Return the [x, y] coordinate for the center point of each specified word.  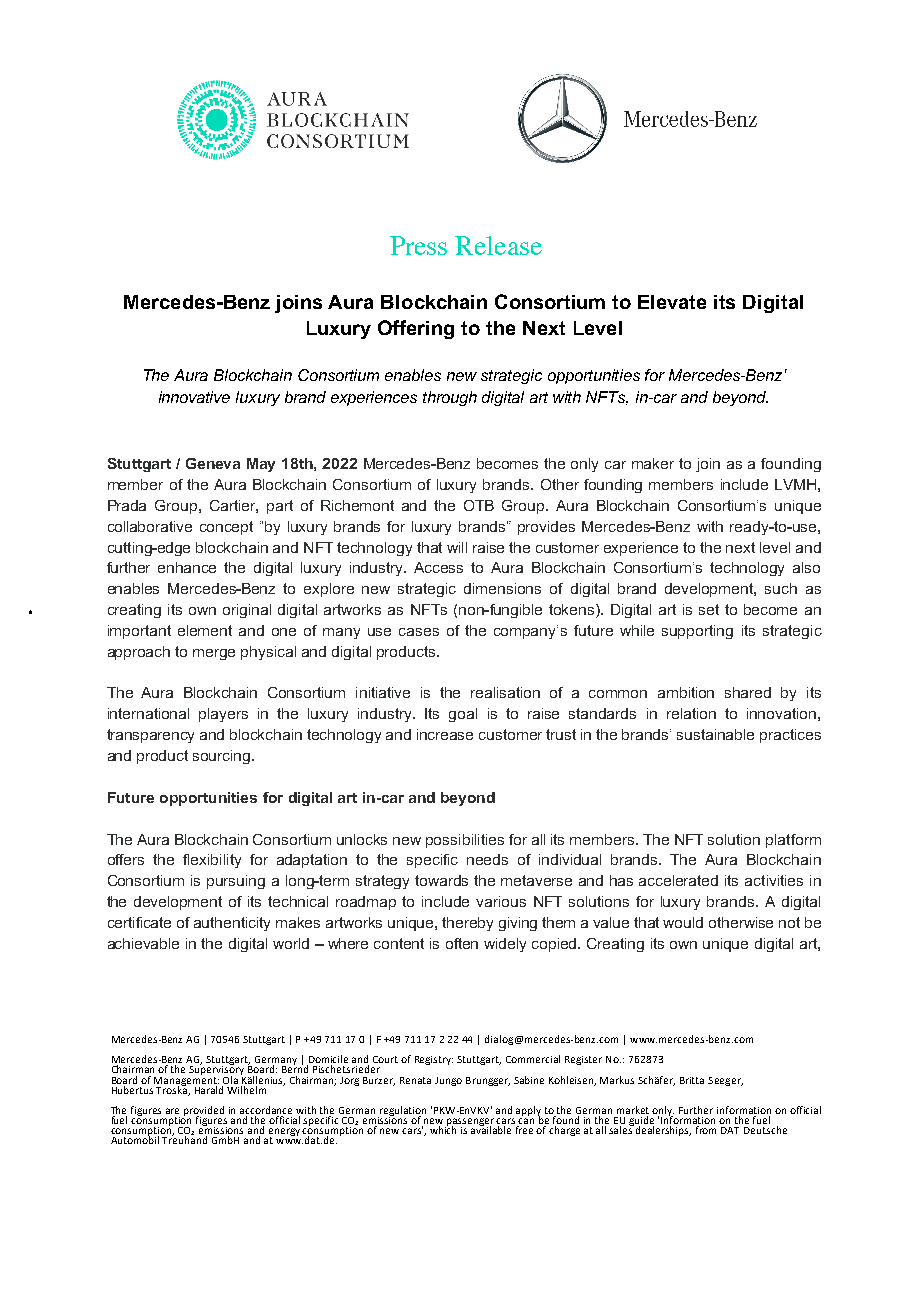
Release [498, 245]
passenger [471, 1123]
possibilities [465, 841]
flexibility [212, 861]
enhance [187, 567]
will [457, 547]
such [781, 588]
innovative [194, 397]
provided [204, 1112]
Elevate [672, 302]
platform [793, 841]
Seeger [725, 1081]
